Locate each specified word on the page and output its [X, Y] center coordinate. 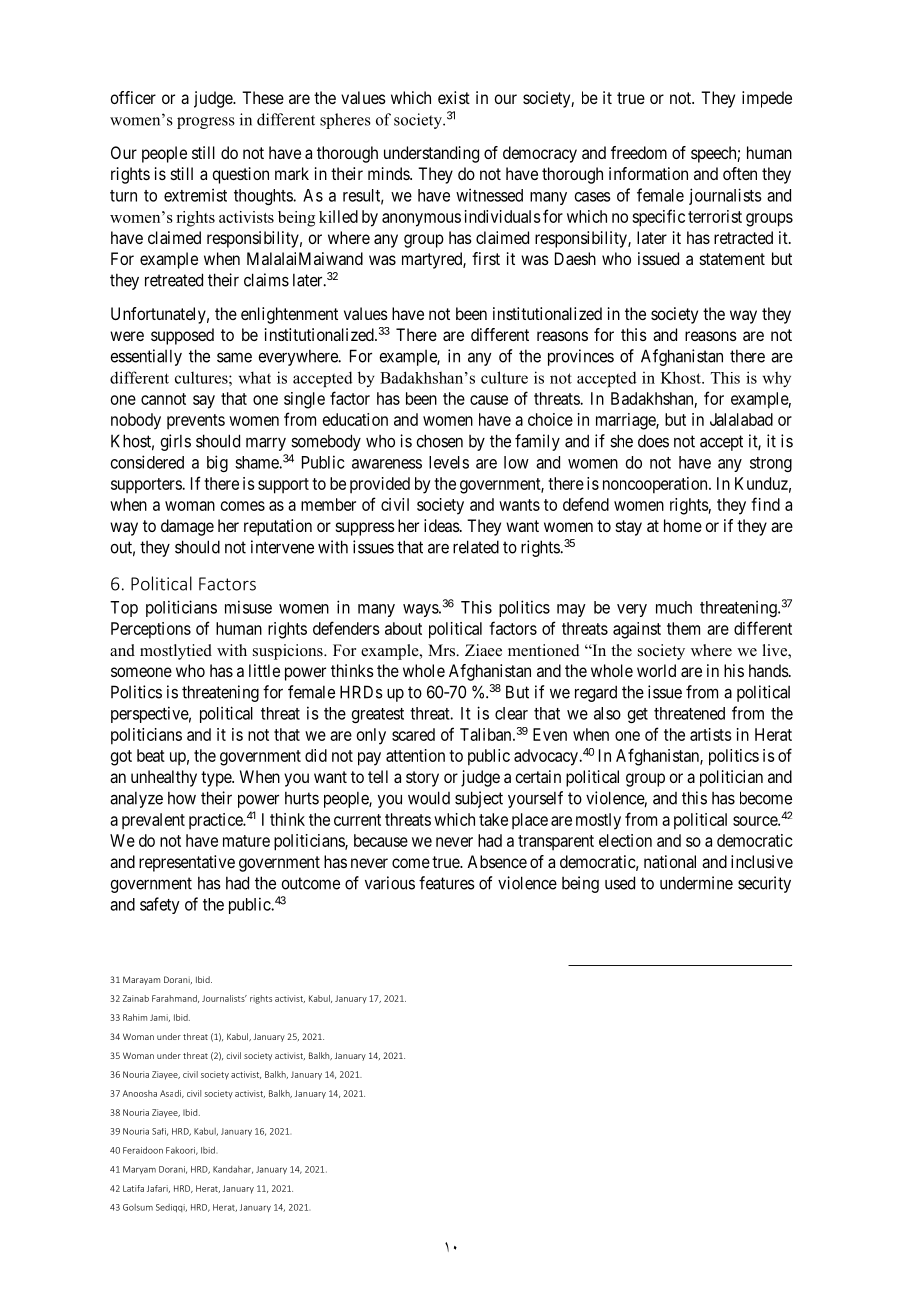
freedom [639, 152]
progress [206, 123]
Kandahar [233, 1170]
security [764, 884]
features [447, 883]
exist [454, 97]
